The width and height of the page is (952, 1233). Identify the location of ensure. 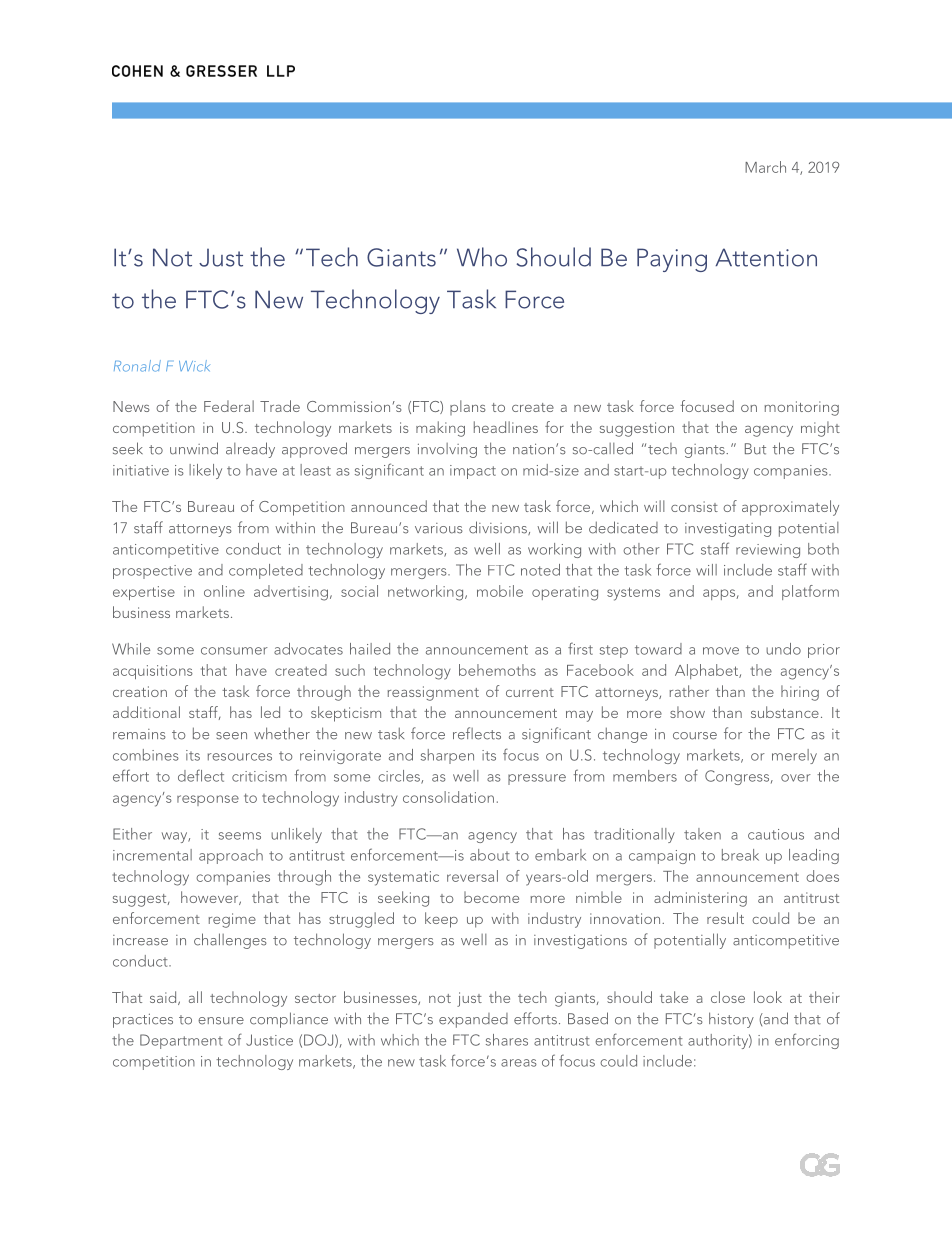
(221, 1021).
